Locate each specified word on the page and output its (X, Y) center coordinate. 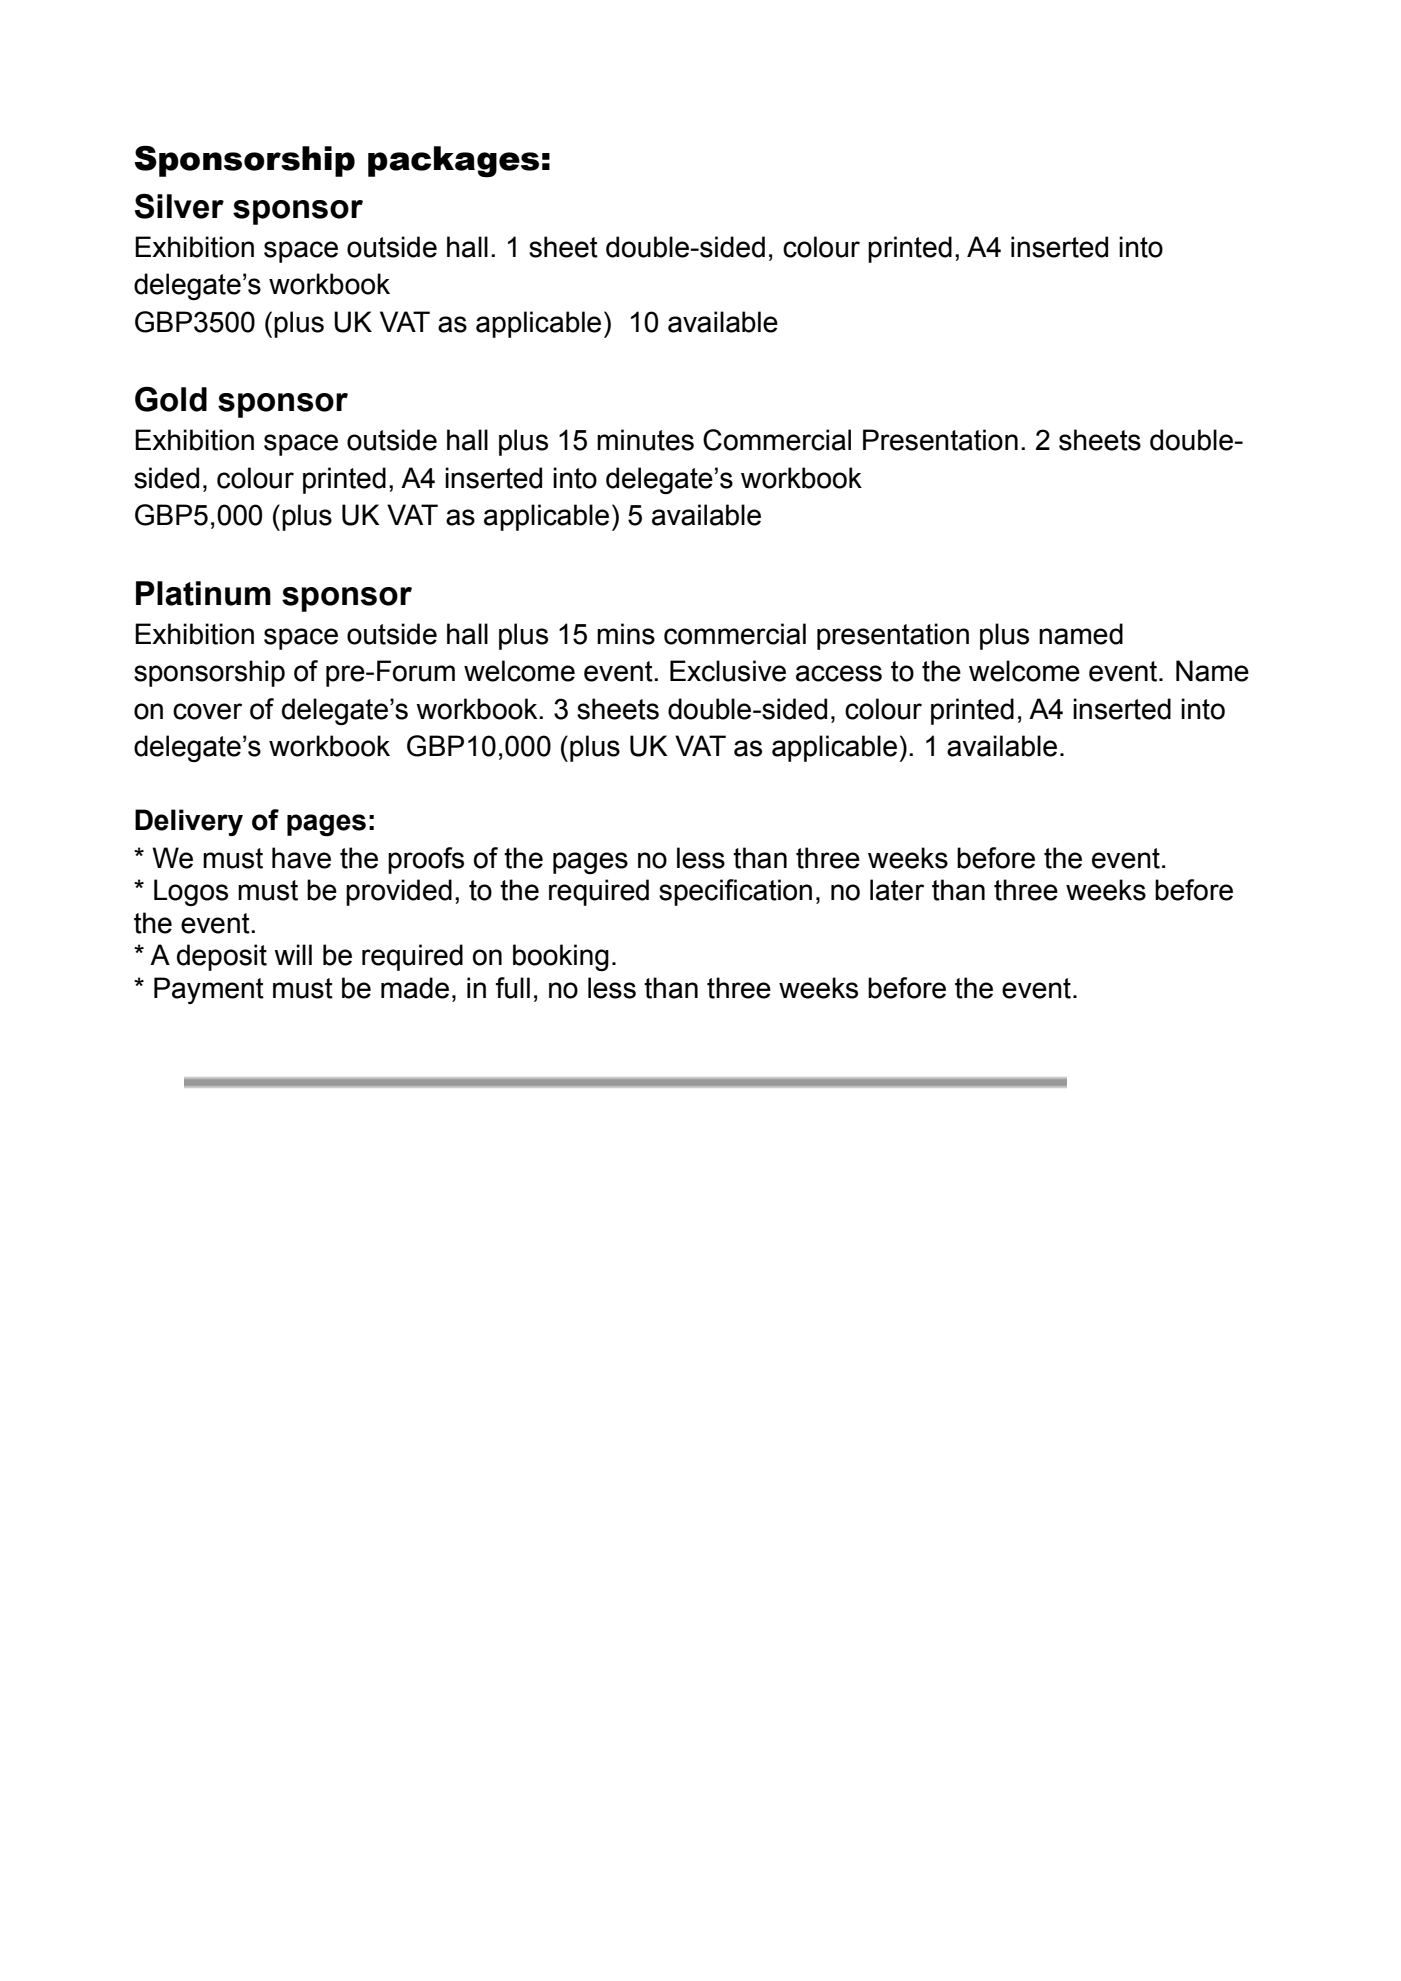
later (897, 890)
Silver (179, 206)
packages (453, 162)
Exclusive (728, 671)
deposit (222, 957)
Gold (171, 399)
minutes (645, 440)
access (839, 673)
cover (207, 711)
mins (626, 634)
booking (561, 957)
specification (735, 892)
